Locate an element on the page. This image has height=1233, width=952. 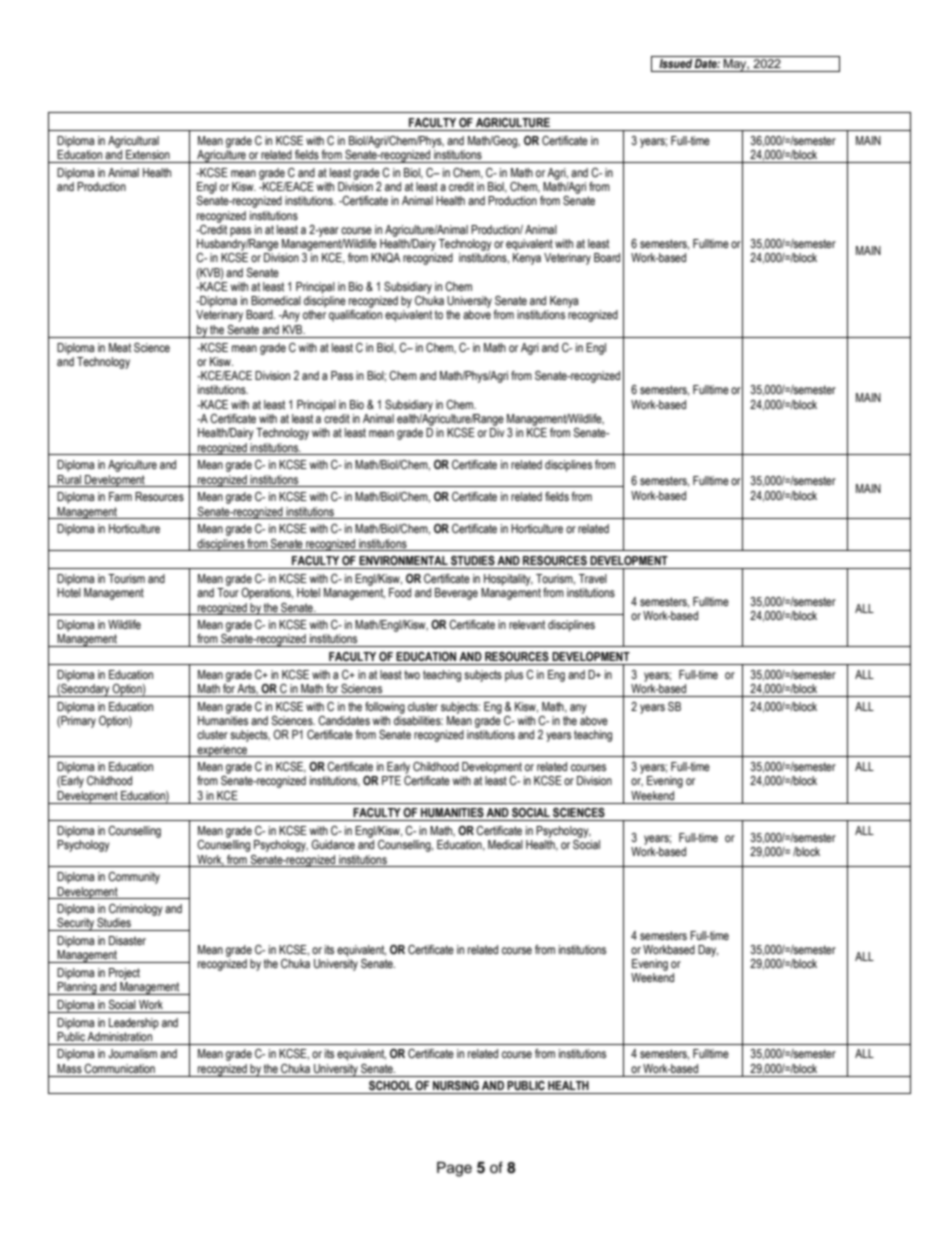
Day is located at coordinates (708, 951).
